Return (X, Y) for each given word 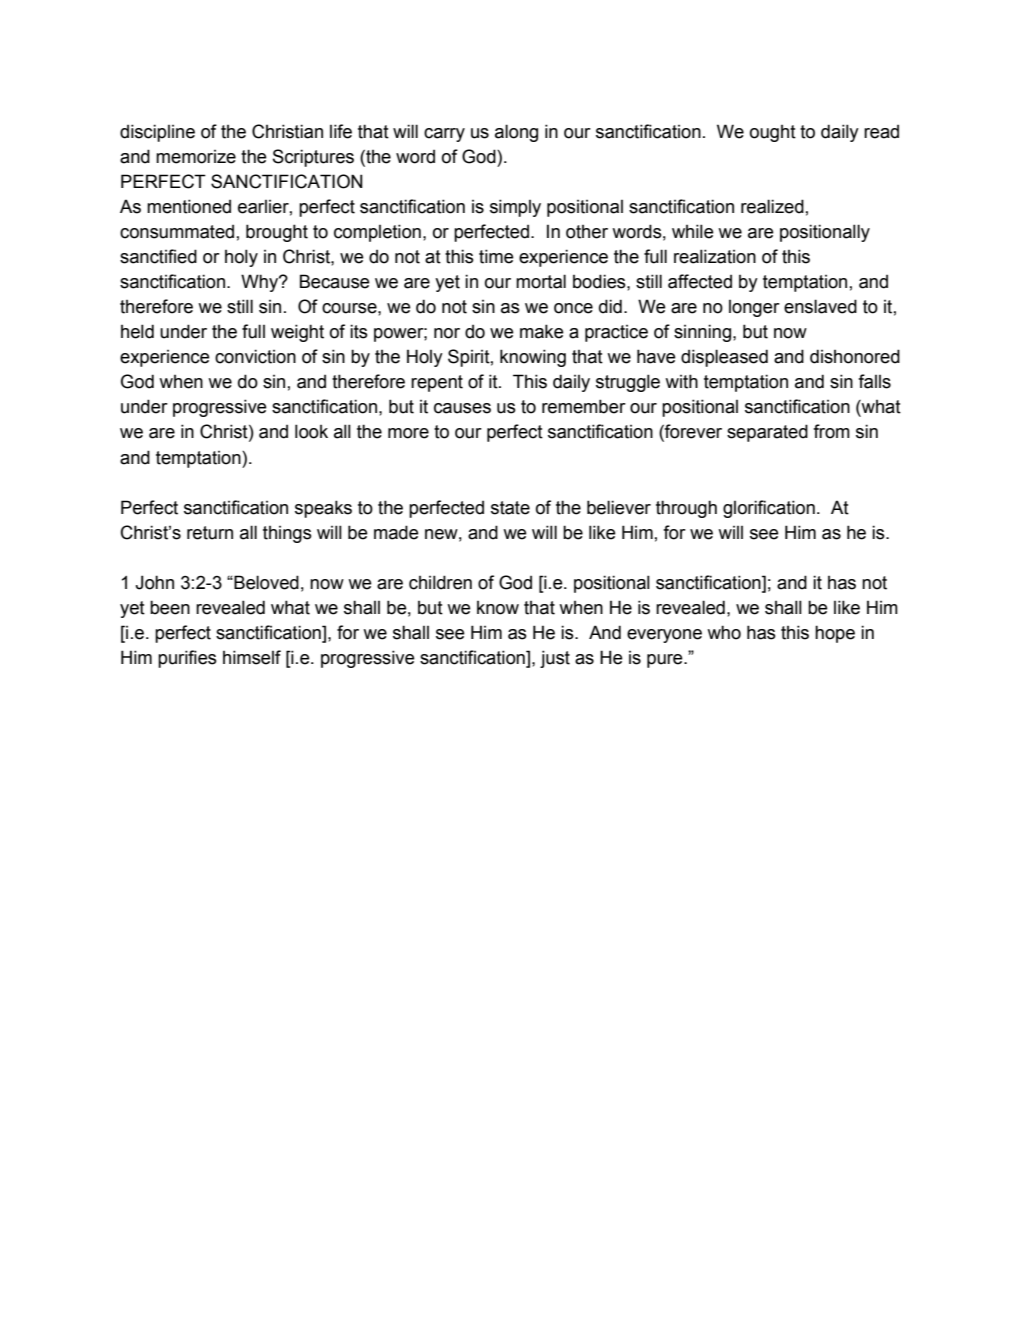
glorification (769, 509)
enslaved (820, 306)
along (516, 133)
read (881, 132)
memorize (196, 157)
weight (297, 333)
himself (252, 657)
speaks (323, 509)
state (510, 508)
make (542, 331)
